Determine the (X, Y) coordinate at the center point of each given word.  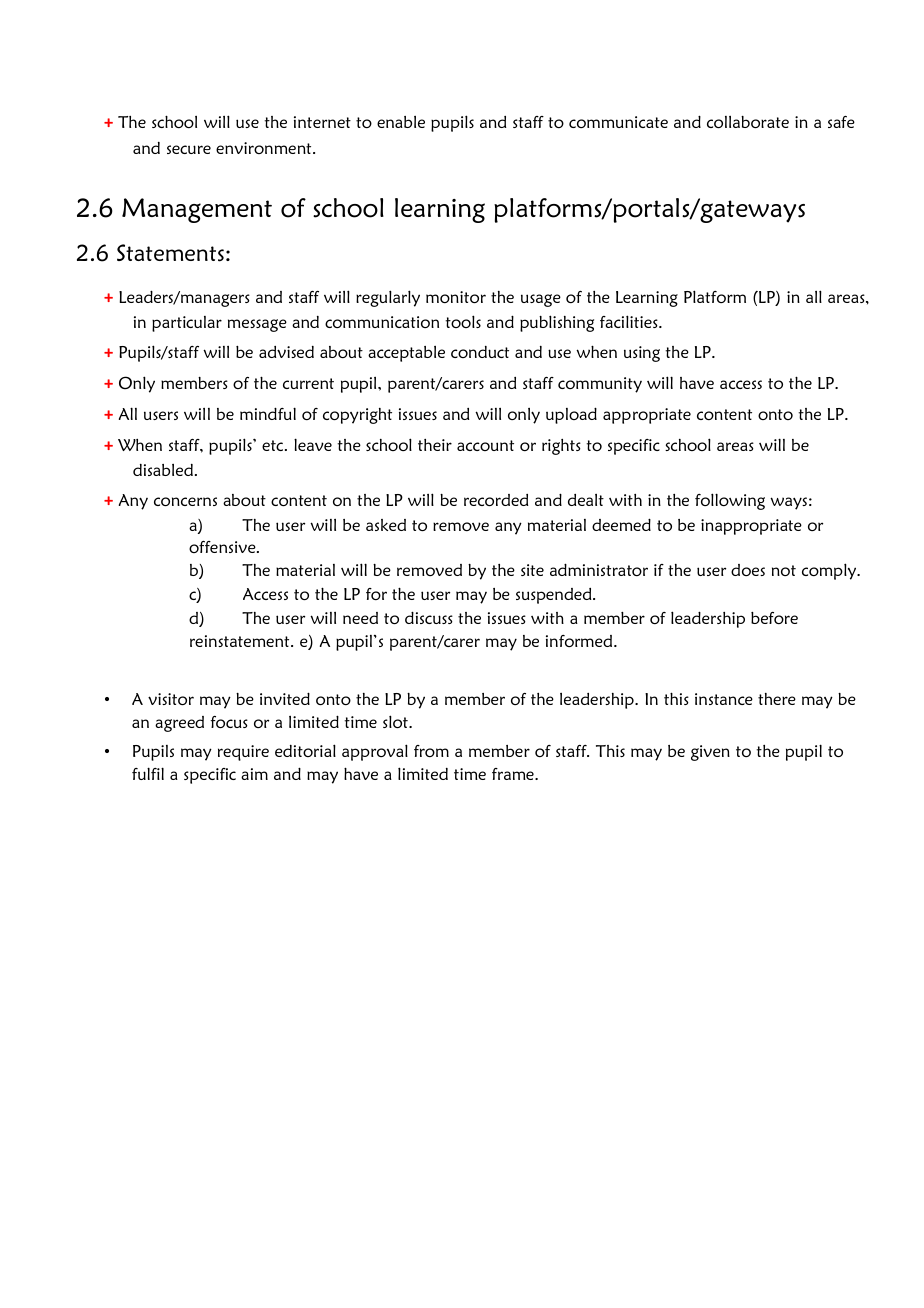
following (730, 501)
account (485, 445)
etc (274, 445)
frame (514, 774)
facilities (630, 321)
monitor (456, 297)
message (257, 325)
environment (265, 148)
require (243, 753)
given (710, 753)
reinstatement (241, 641)
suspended (555, 596)
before (774, 618)
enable (401, 122)
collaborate (748, 122)
